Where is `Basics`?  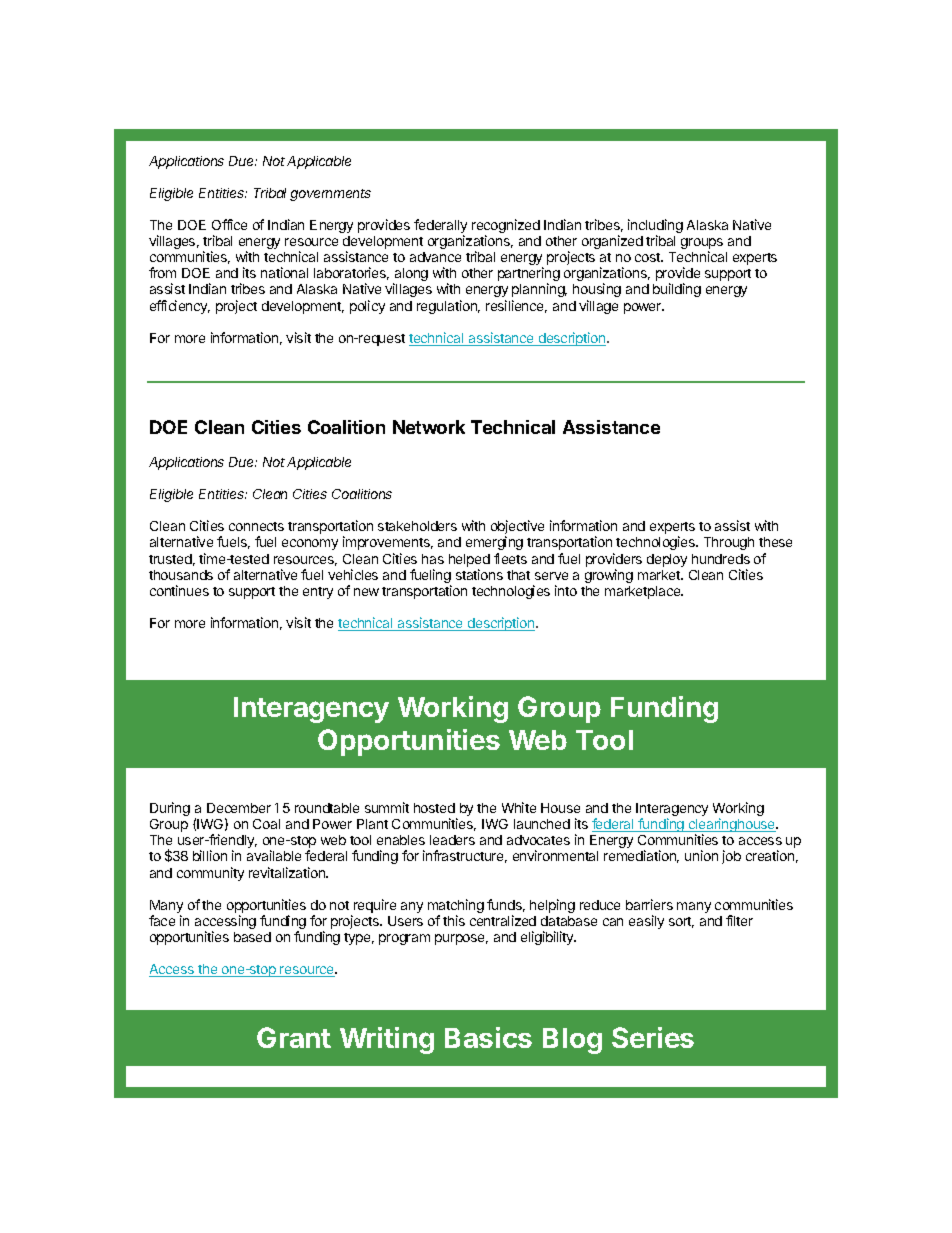
Basics is located at coordinates (488, 1037).
